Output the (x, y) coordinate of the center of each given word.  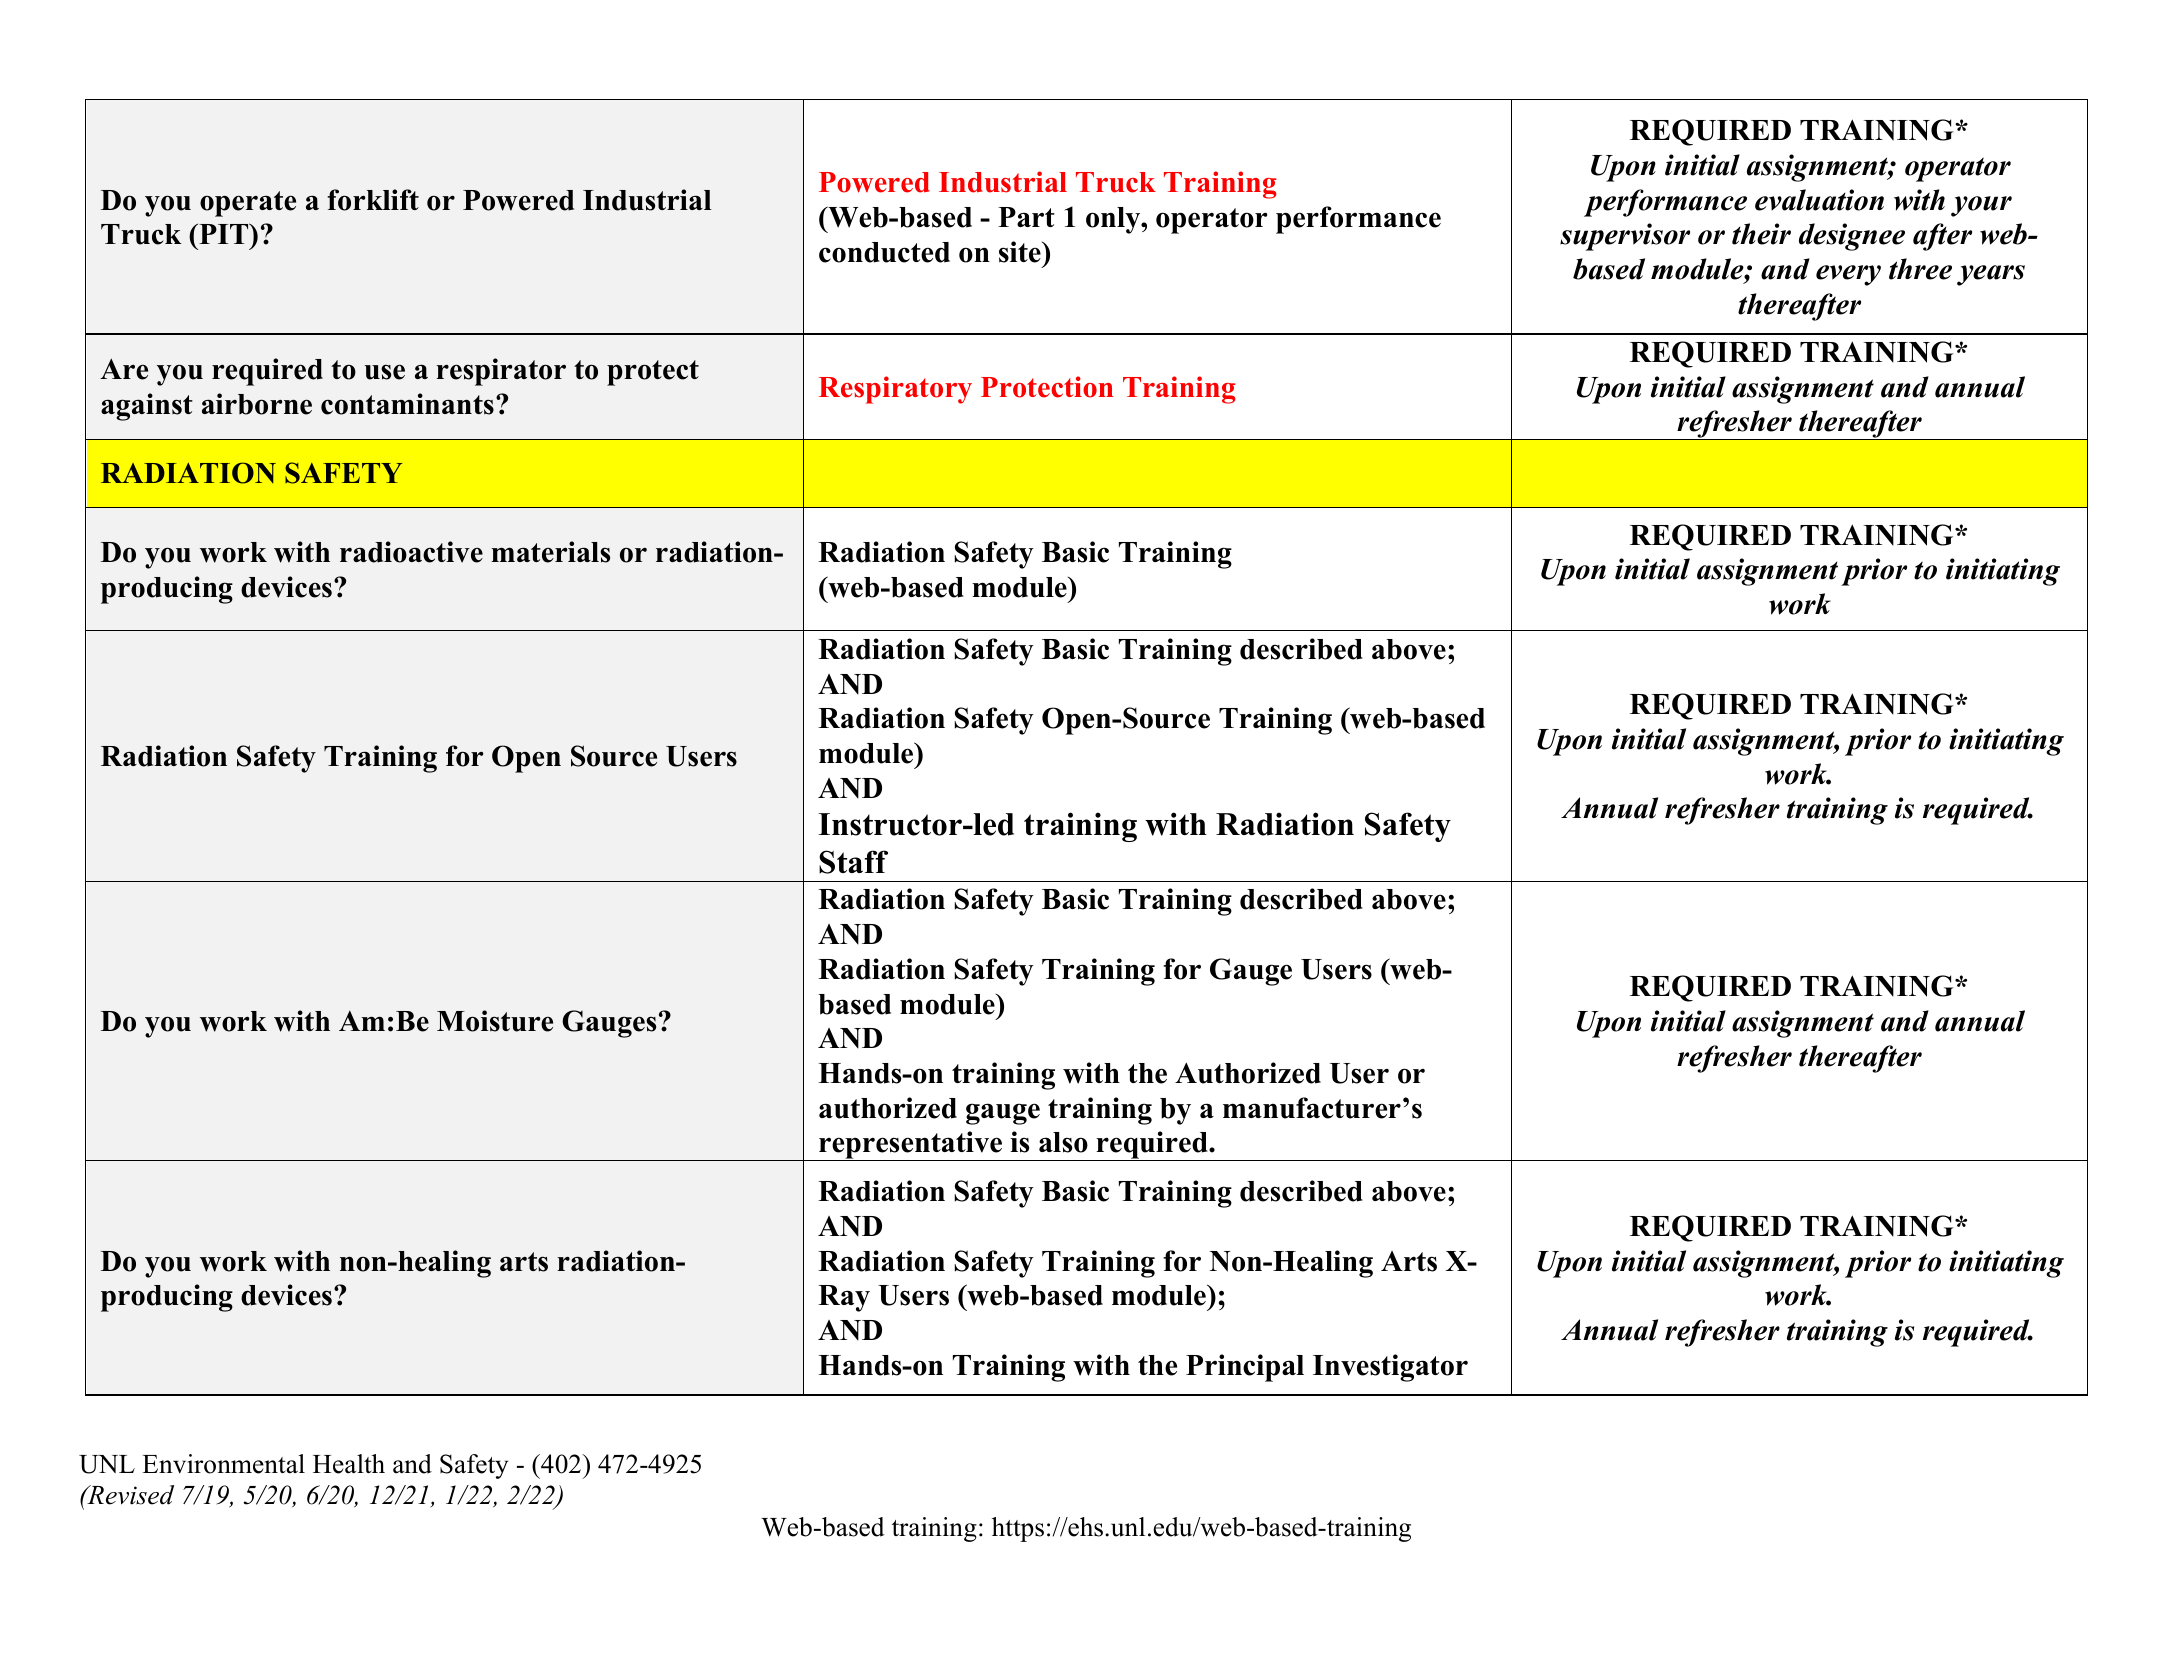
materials (550, 552)
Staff (853, 862)
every (1848, 275)
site (1021, 252)
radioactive (411, 552)
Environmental (223, 1464)
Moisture (495, 1021)
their (1761, 234)
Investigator (1390, 1368)
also (1063, 1142)
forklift (373, 200)
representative (911, 1146)
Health (349, 1464)
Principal (1245, 1368)
